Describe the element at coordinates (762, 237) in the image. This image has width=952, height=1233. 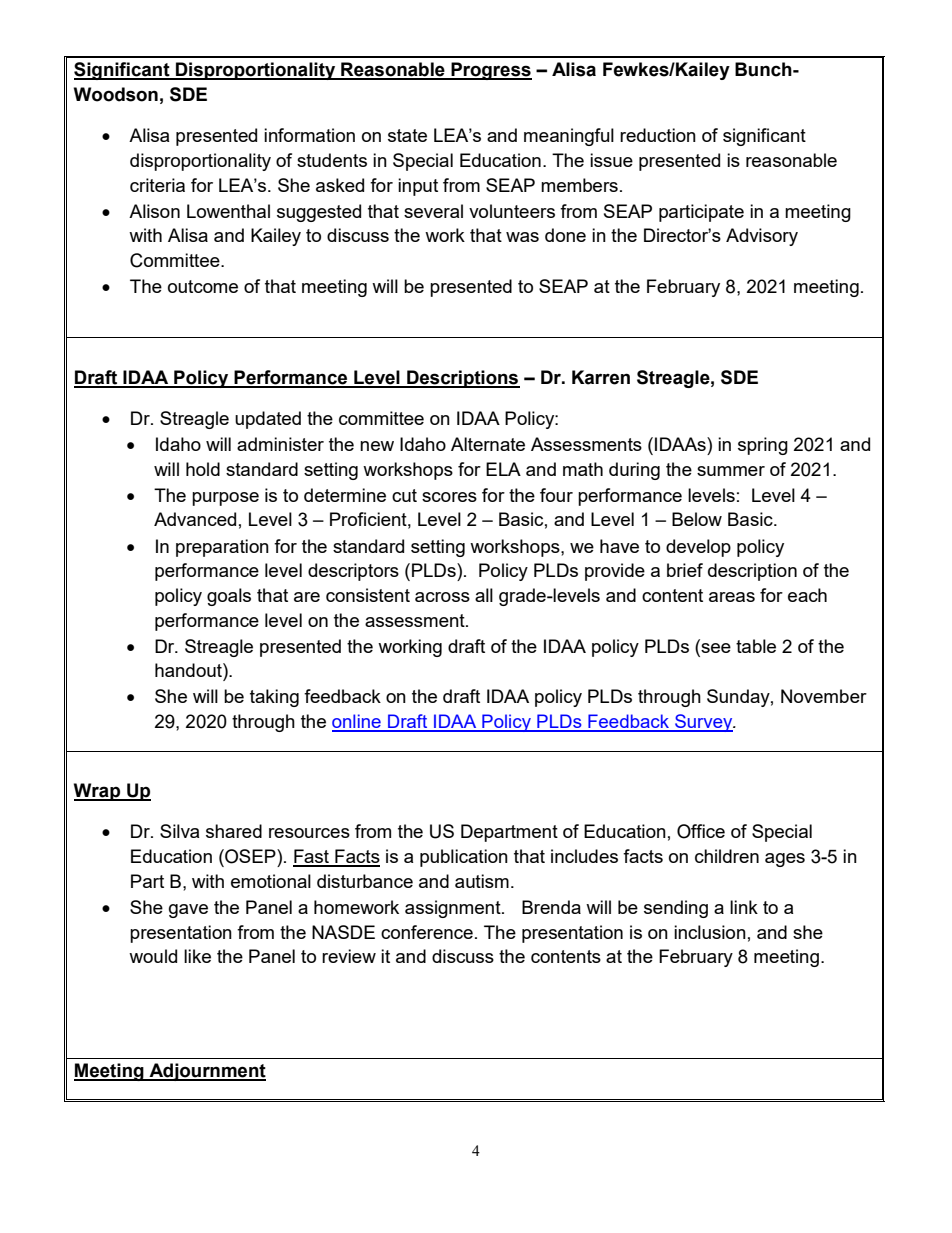
I see `Advisory` at that location.
